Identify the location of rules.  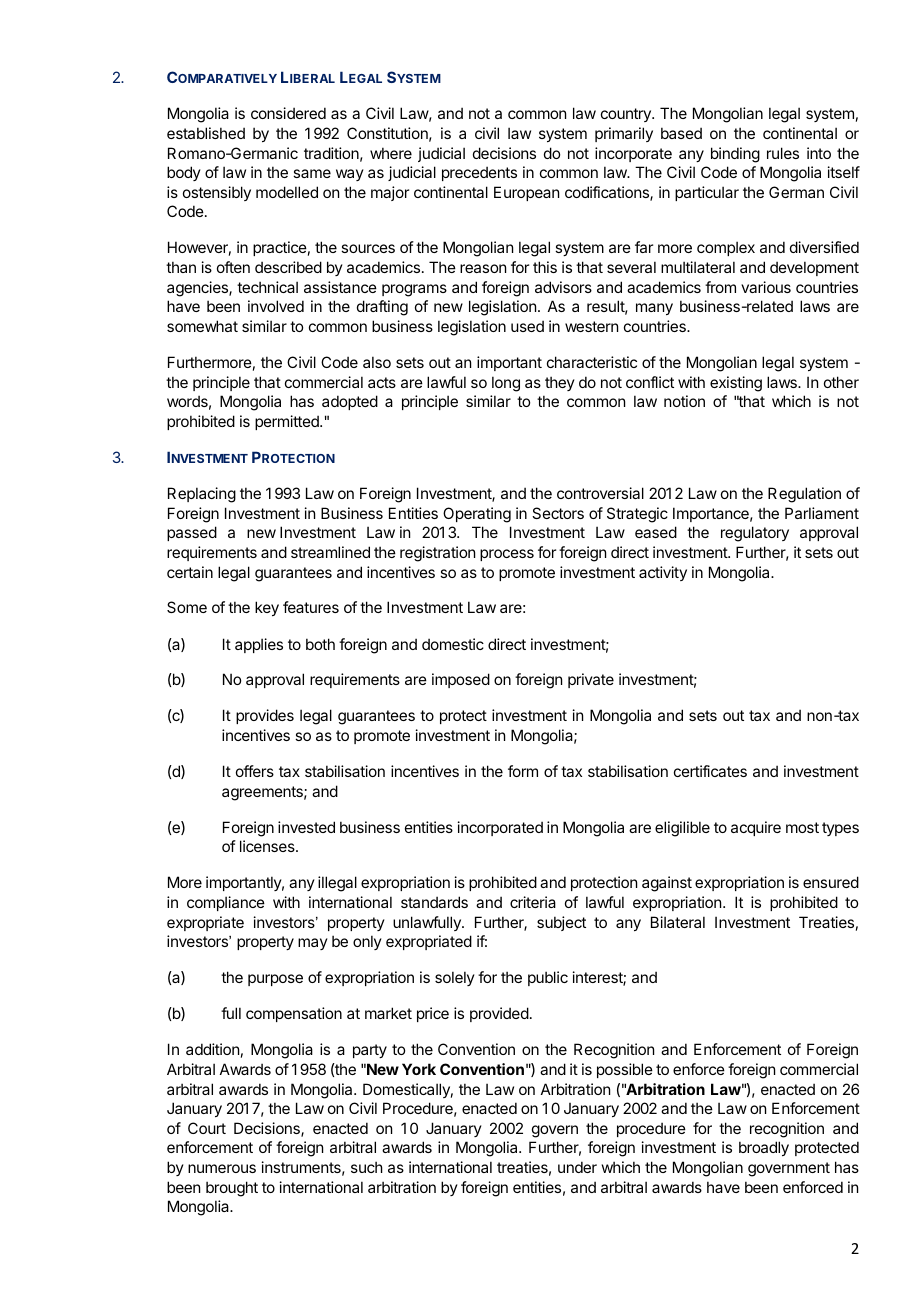
(783, 153).
